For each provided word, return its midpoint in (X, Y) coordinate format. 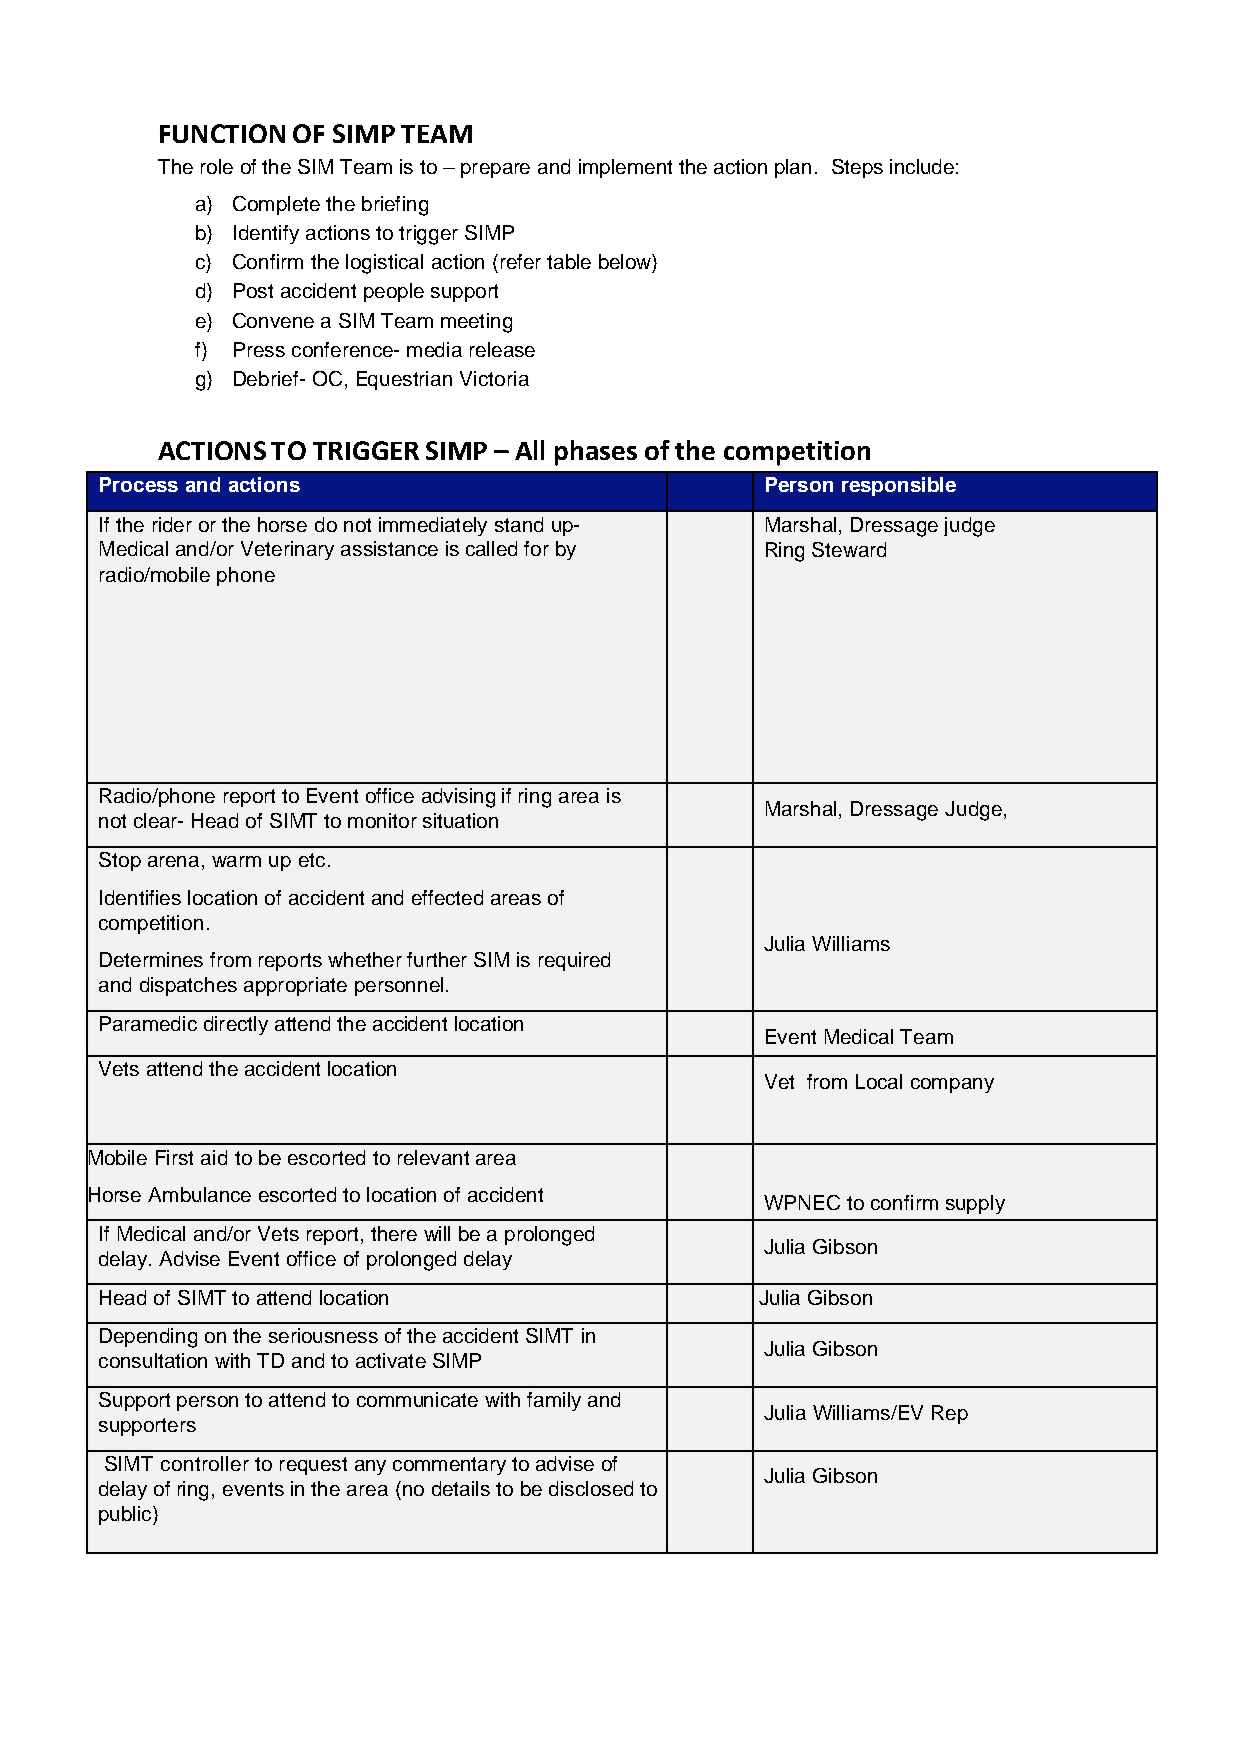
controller (205, 1463)
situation (460, 820)
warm (236, 861)
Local (879, 1081)
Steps (857, 168)
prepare (495, 170)
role (217, 166)
